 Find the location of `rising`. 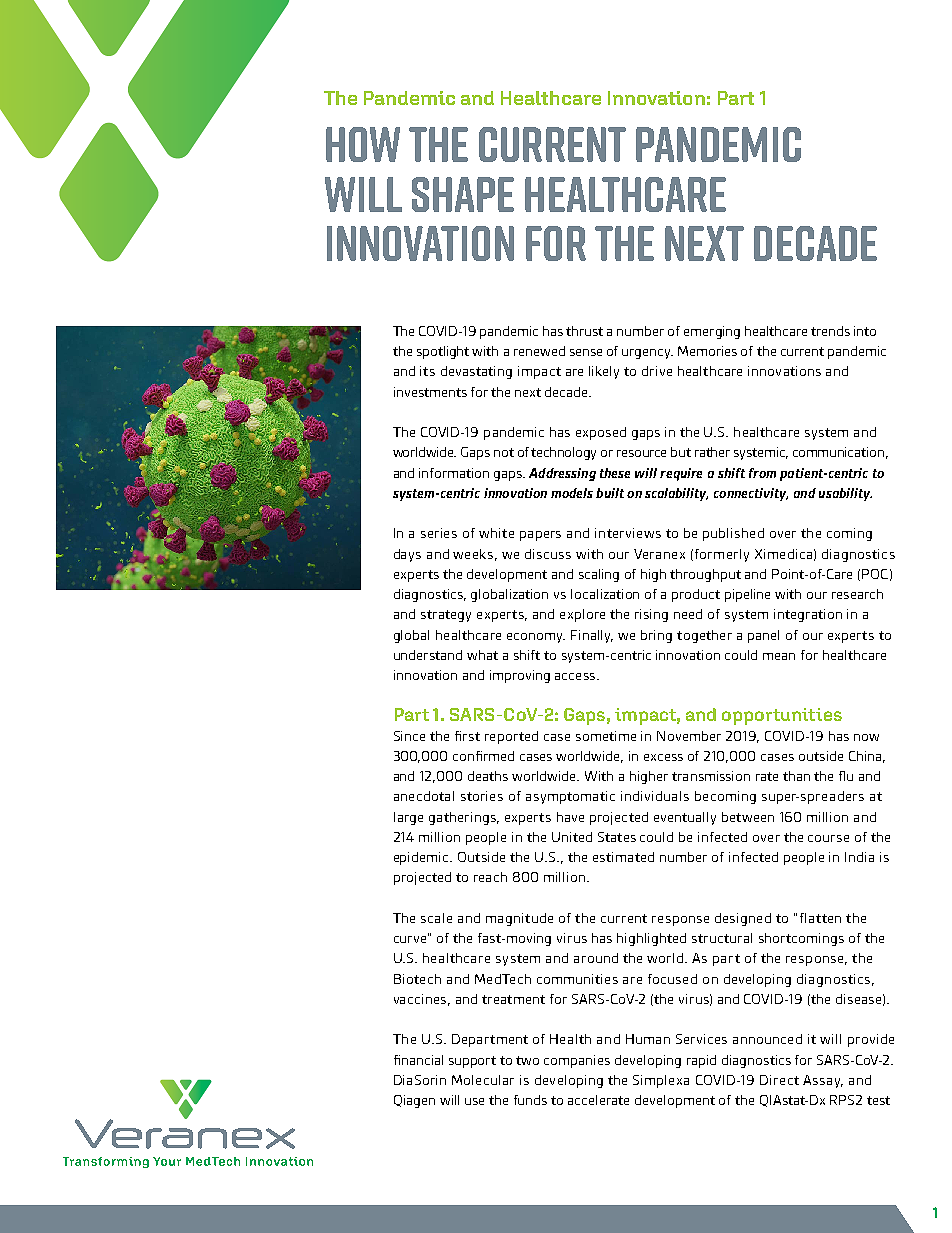

rising is located at coordinates (651, 615).
